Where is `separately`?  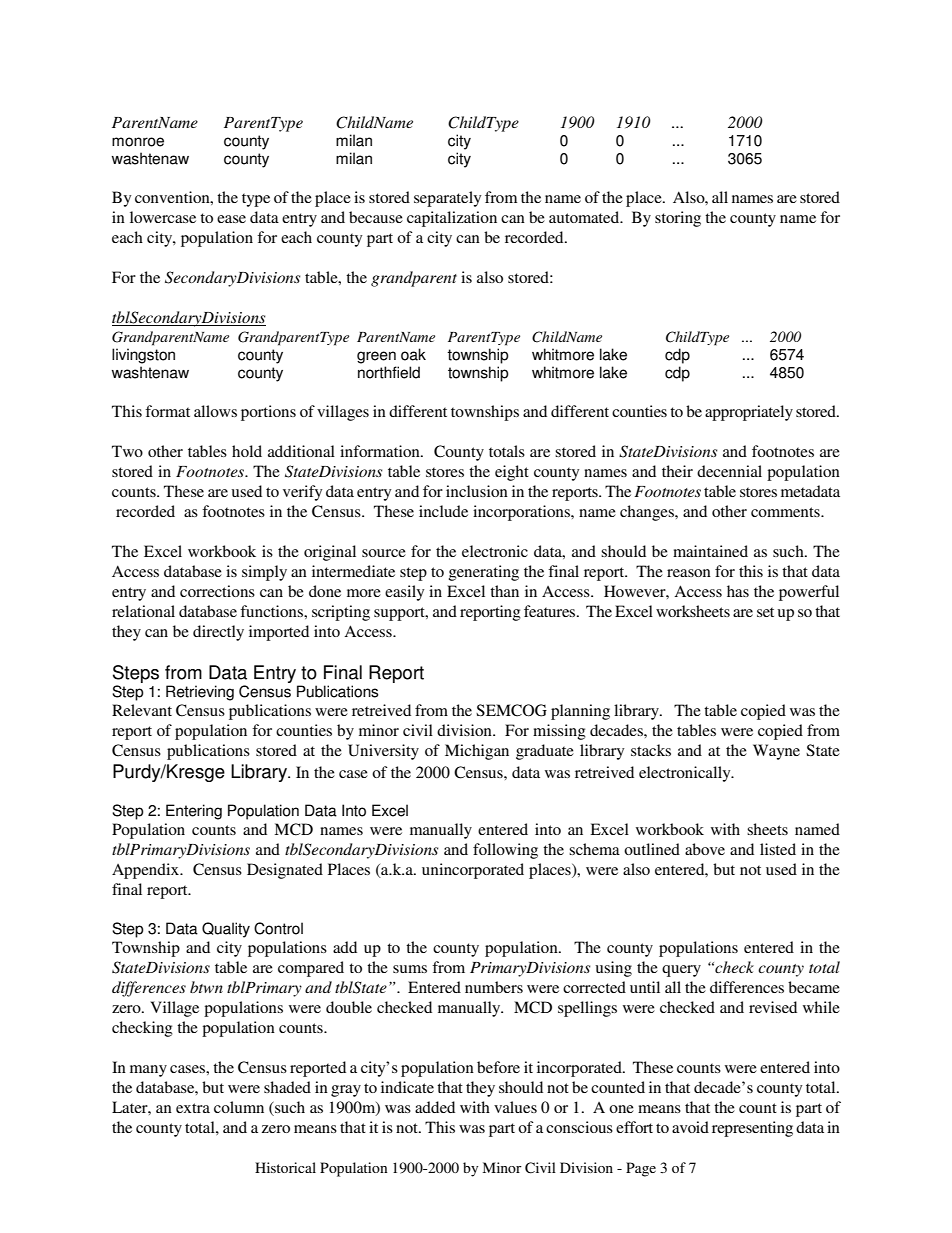
separately is located at coordinates (447, 199).
